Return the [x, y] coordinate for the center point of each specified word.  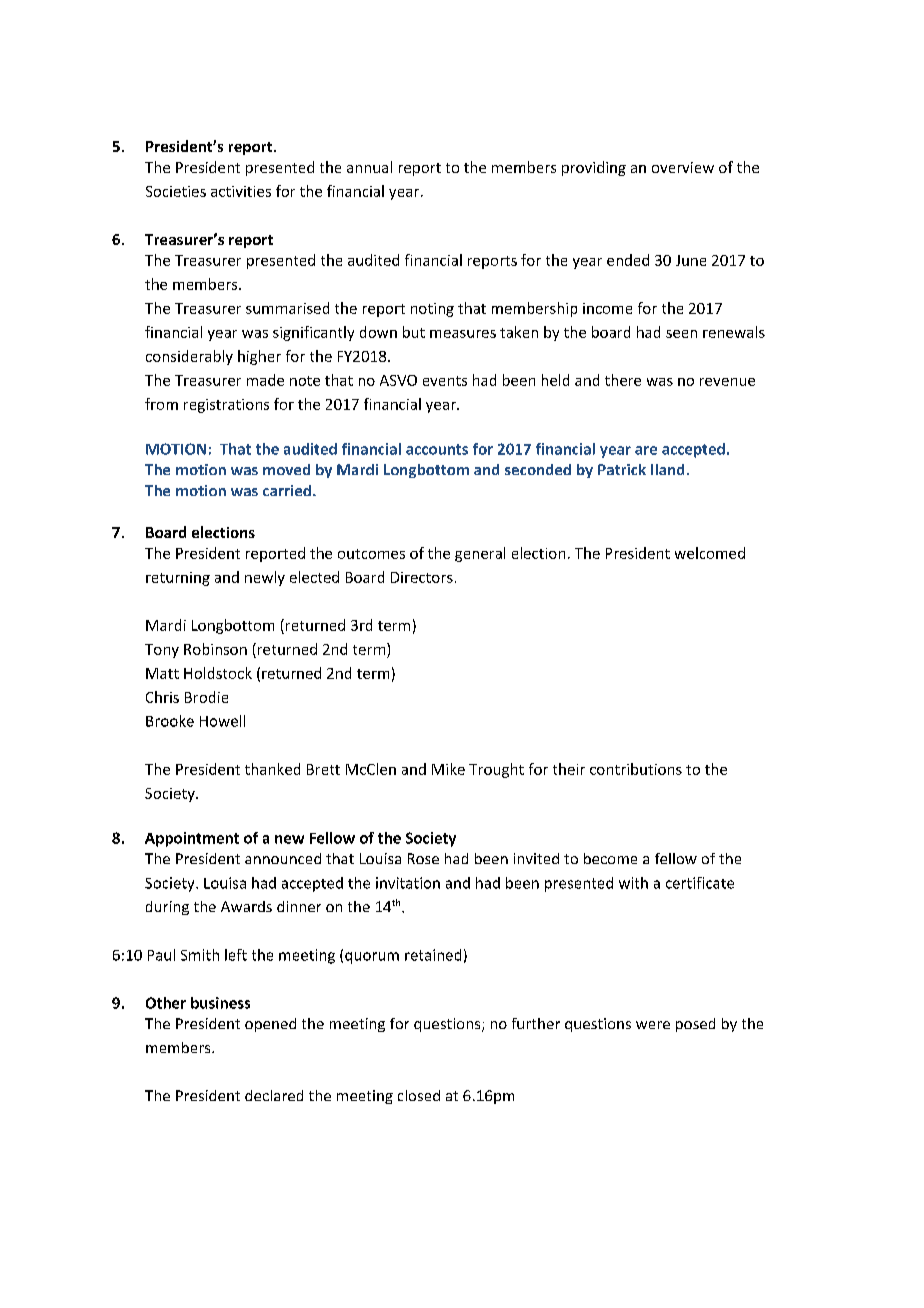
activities [241, 191]
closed [419, 1095]
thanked [272, 769]
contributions [636, 769]
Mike [448, 769]
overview [683, 167]
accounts [437, 449]
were [653, 1025]
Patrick [622, 469]
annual [369, 167]
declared [274, 1095]
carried [287, 490]
